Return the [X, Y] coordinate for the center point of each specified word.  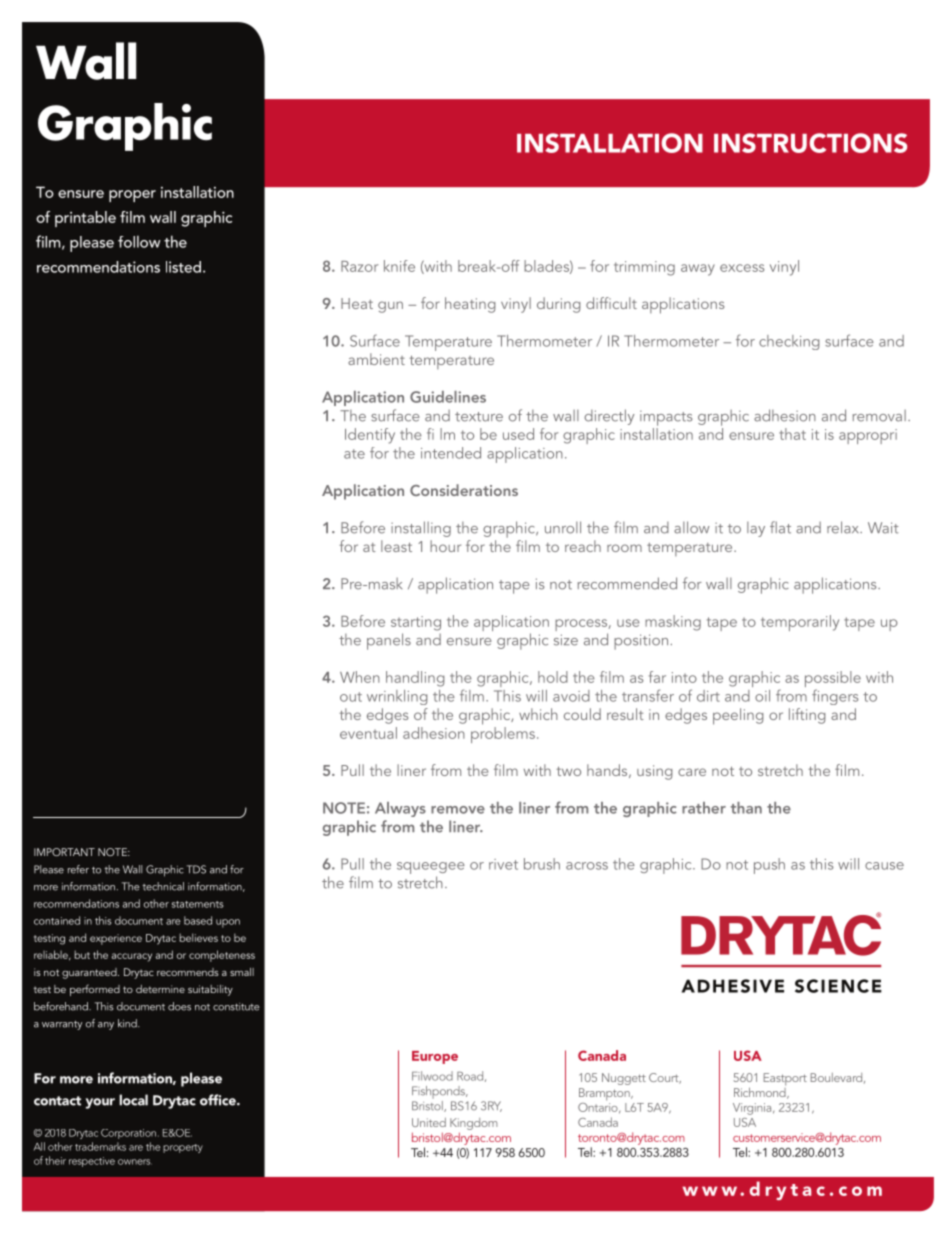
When [360, 677]
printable [85, 219]
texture [479, 417]
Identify [370, 436]
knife [399, 266]
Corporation [130, 1134]
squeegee [431, 868]
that [792, 434]
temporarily [800, 623]
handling [415, 679]
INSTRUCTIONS [810, 143]
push [769, 866]
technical [163, 886]
